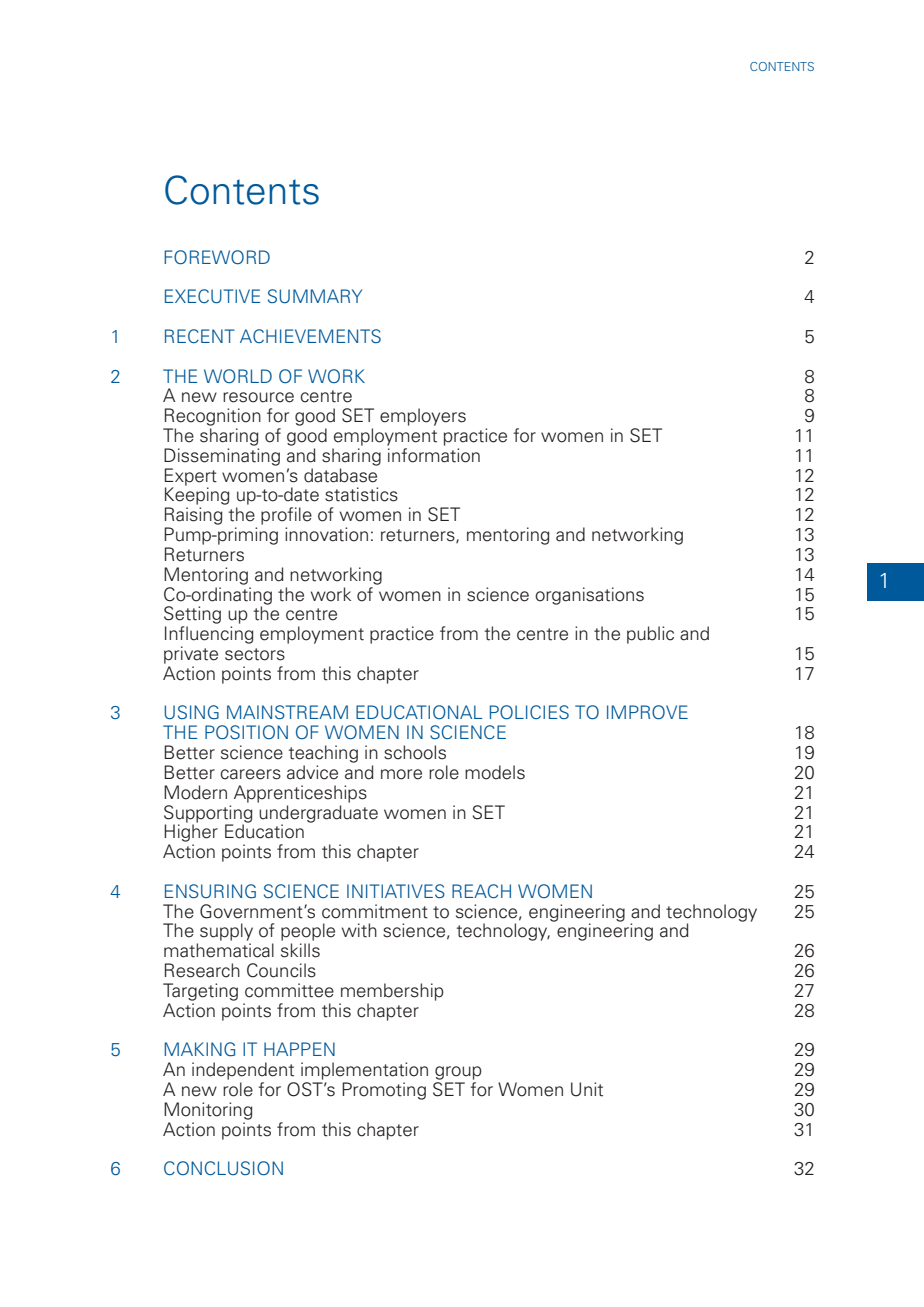 The height and width of the page is (1307, 924). Describe the element at coordinates (315, 296) in the page. I see `SUMMARY` at that location.
